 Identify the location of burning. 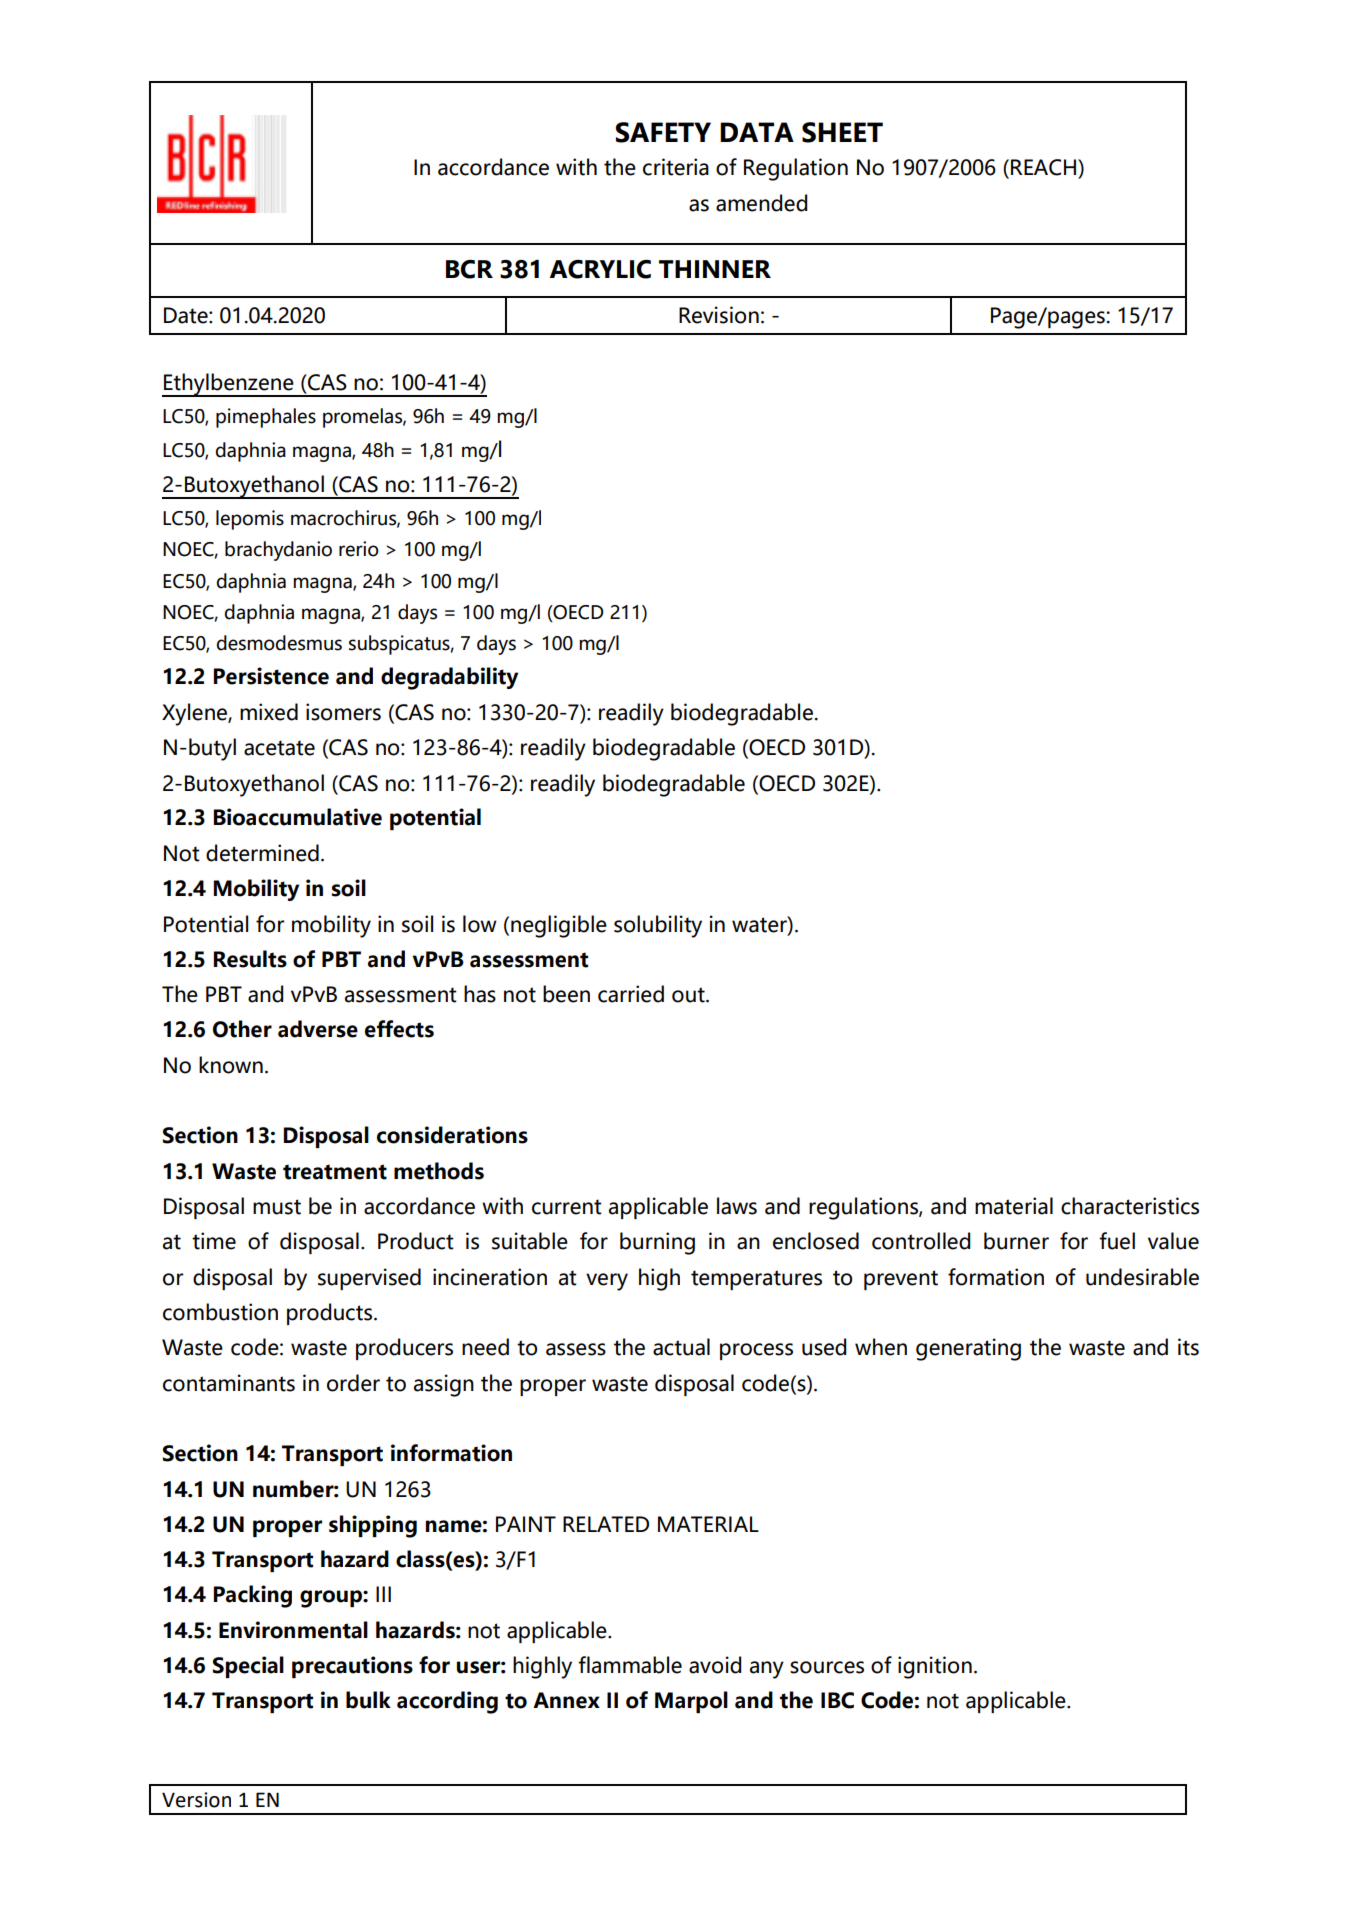
(657, 1243).
